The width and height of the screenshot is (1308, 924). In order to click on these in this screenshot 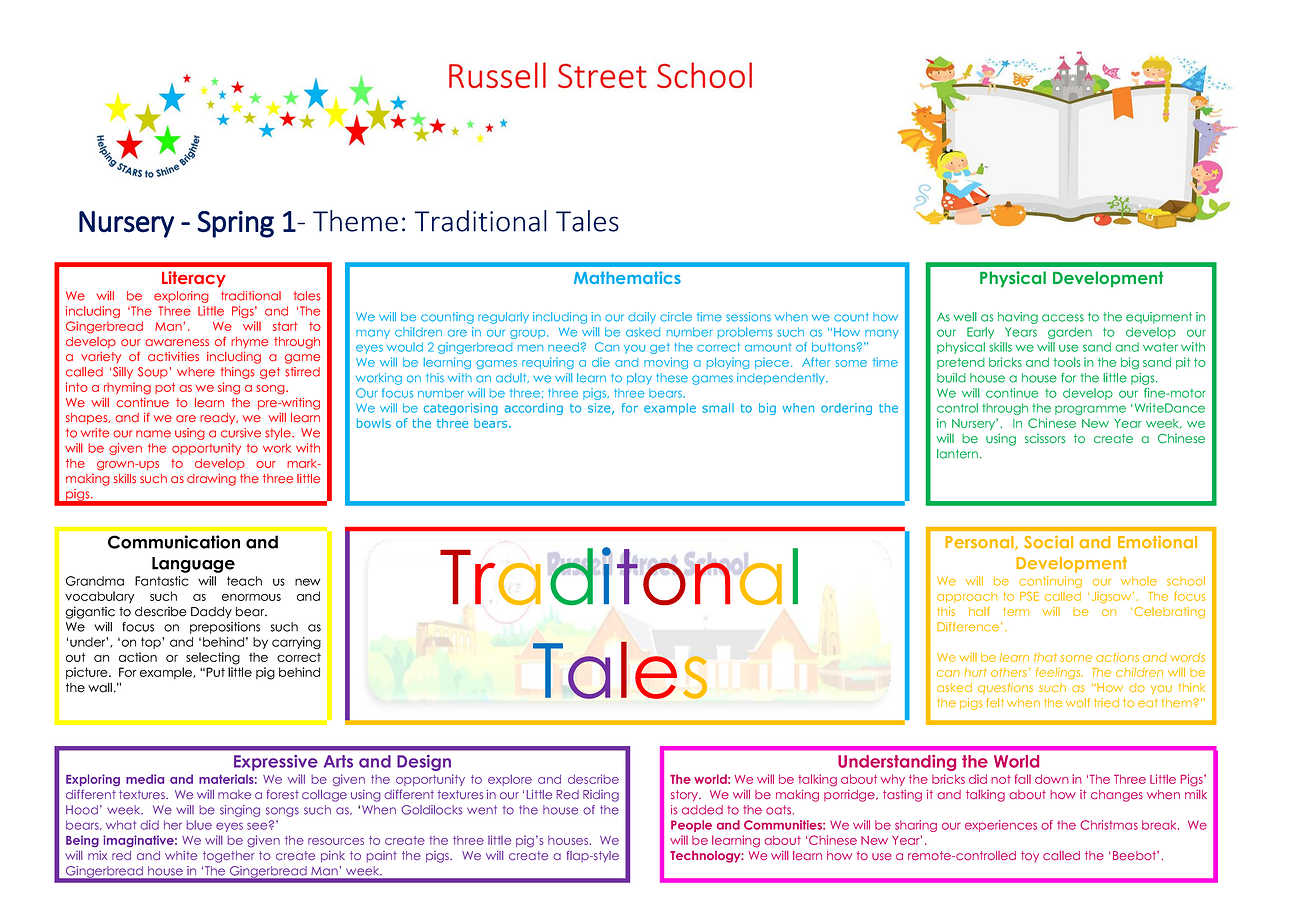, I will do `click(672, 378)`.
